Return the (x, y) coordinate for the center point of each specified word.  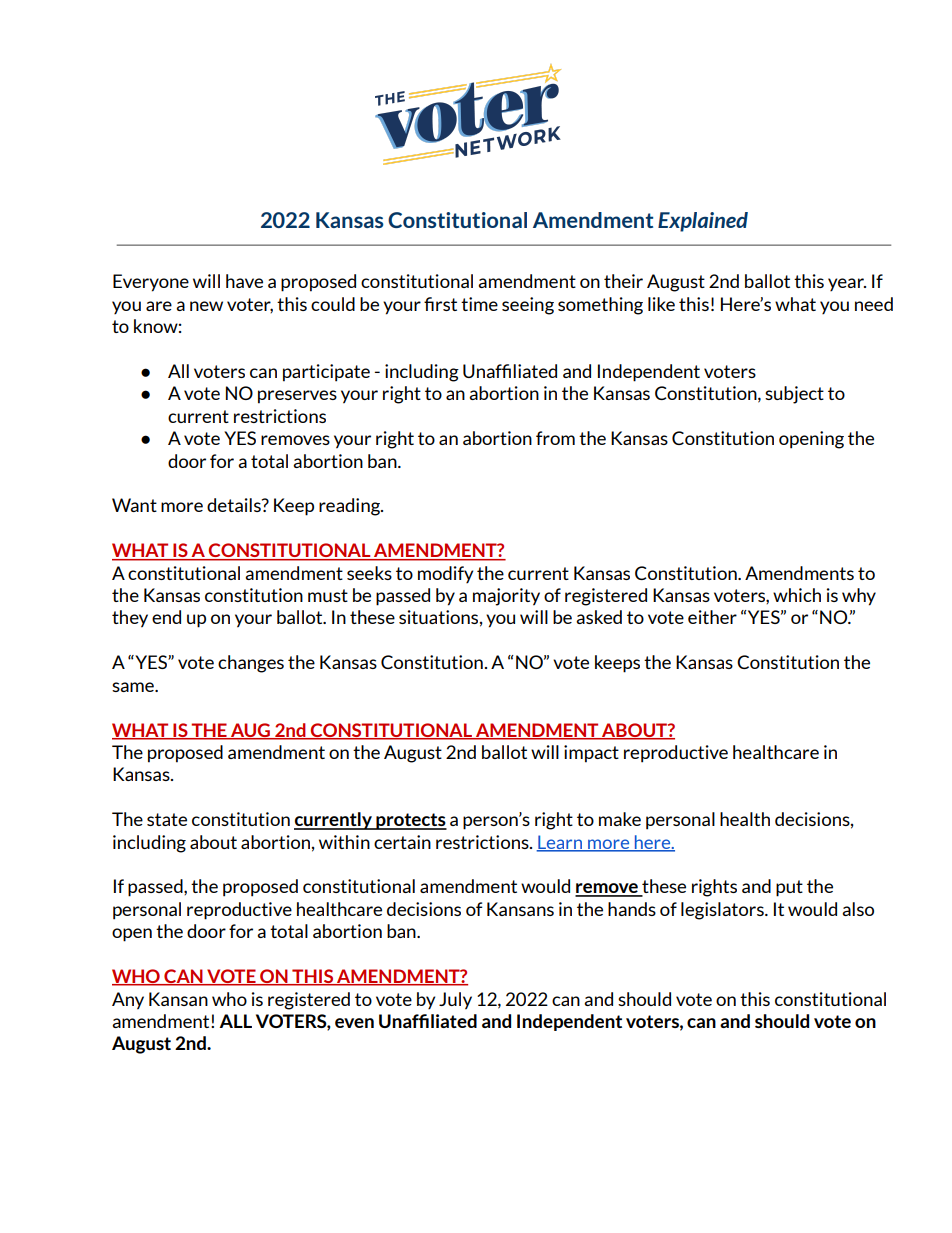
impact (591, 754)
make (620, 819)
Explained (703, 222)
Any (128, 1001)
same (134, 687)
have (244, 281)
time (479, 304)
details (235, 505)
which (797, 595)
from (555, 438)
